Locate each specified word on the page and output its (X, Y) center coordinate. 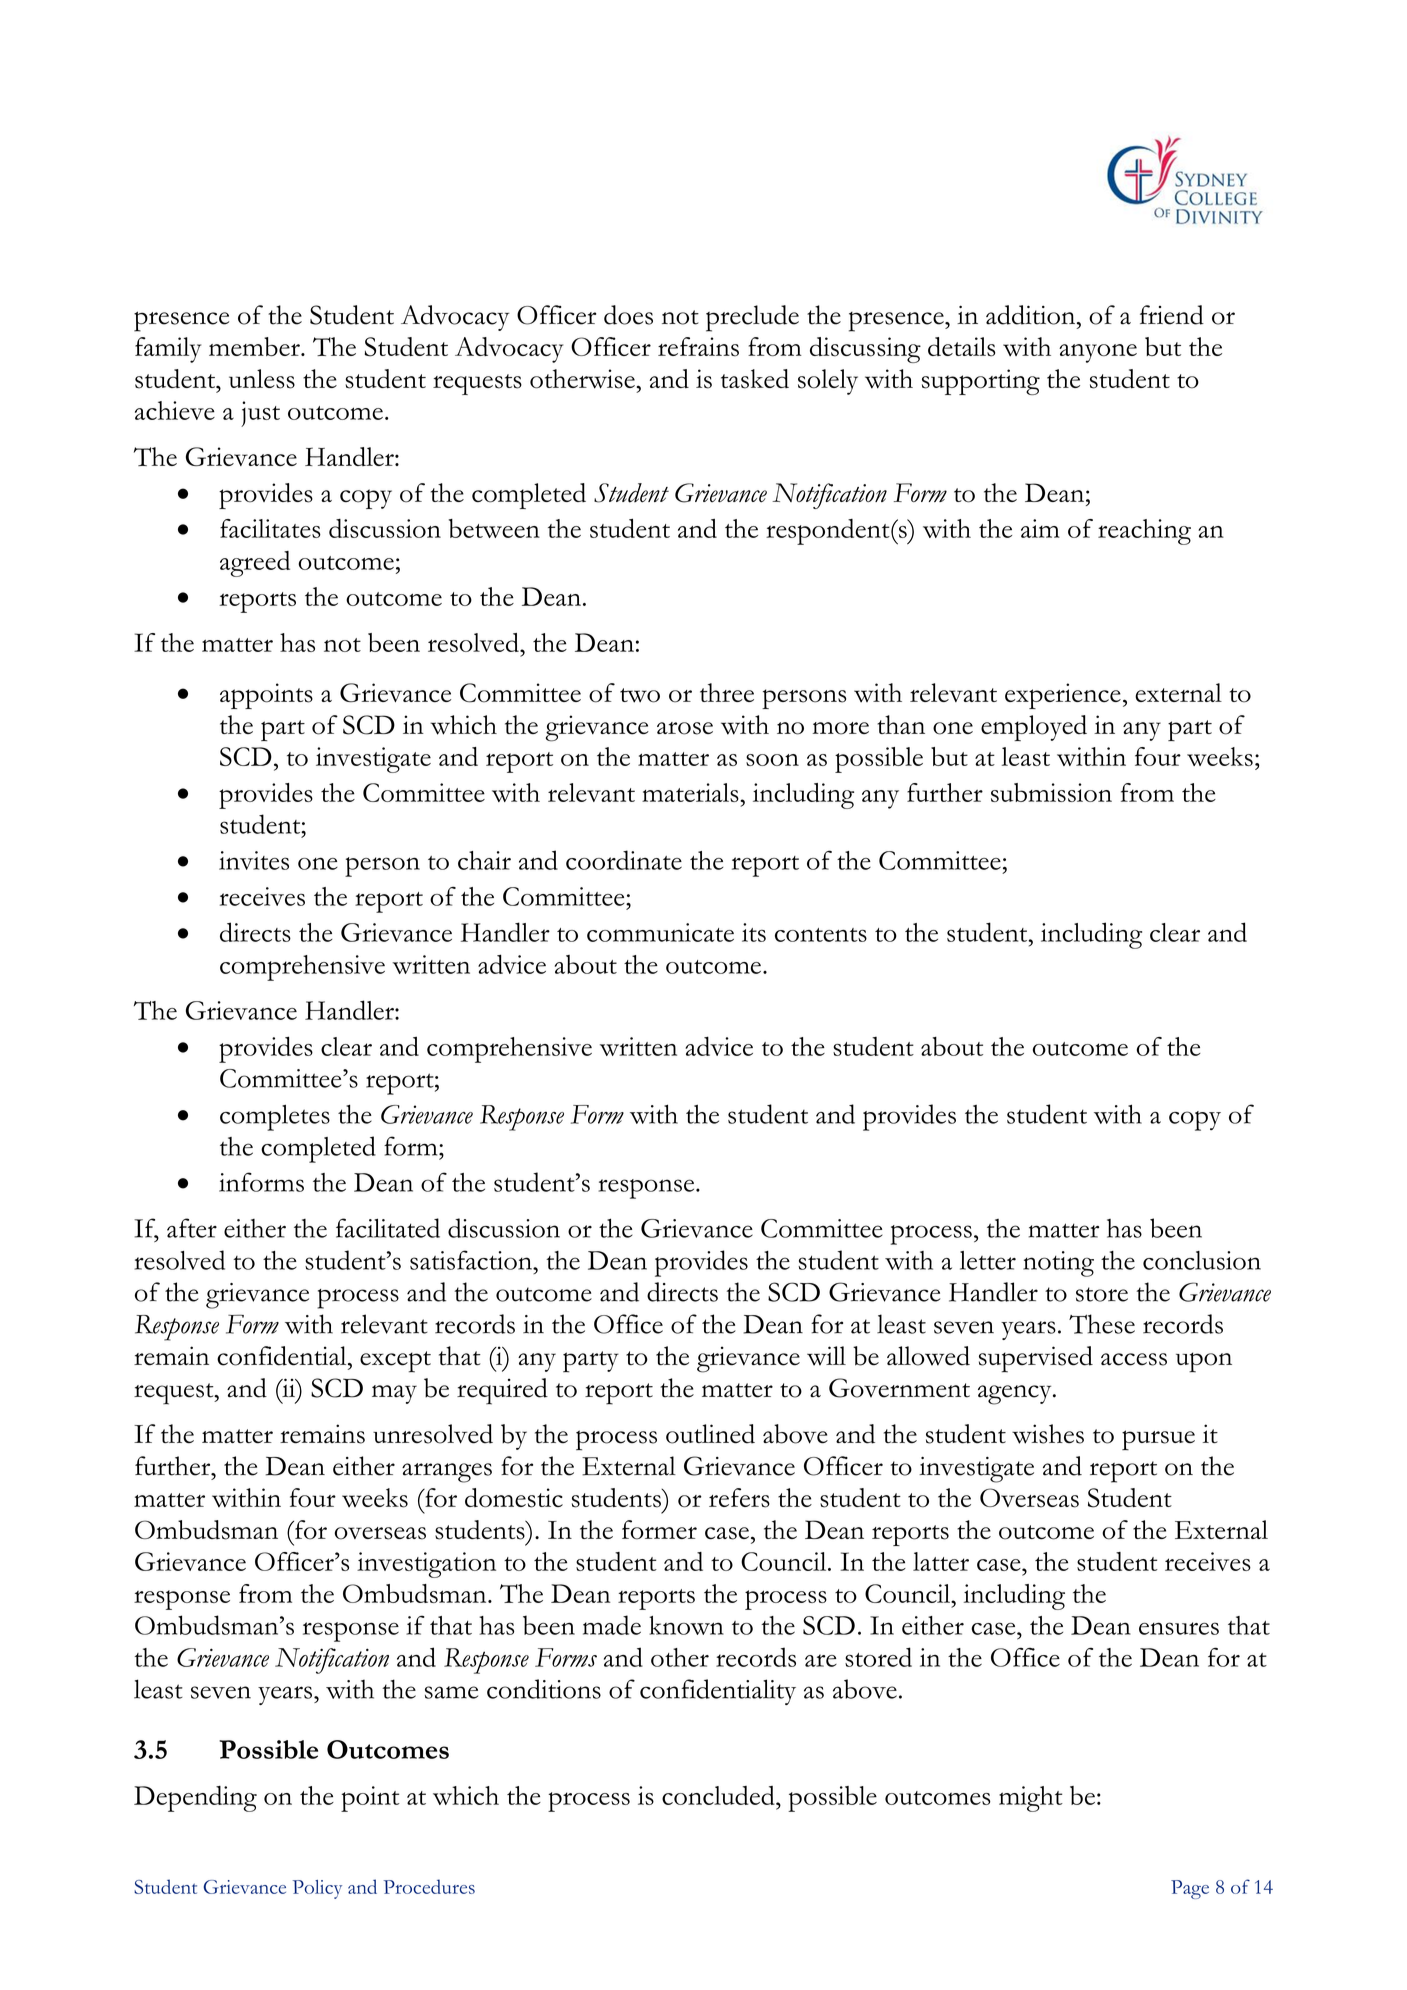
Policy (317, 1889)
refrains (698, 347)
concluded (719, 1795)
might (1031, 1799)
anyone (1098, 353)
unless (262, 379)
